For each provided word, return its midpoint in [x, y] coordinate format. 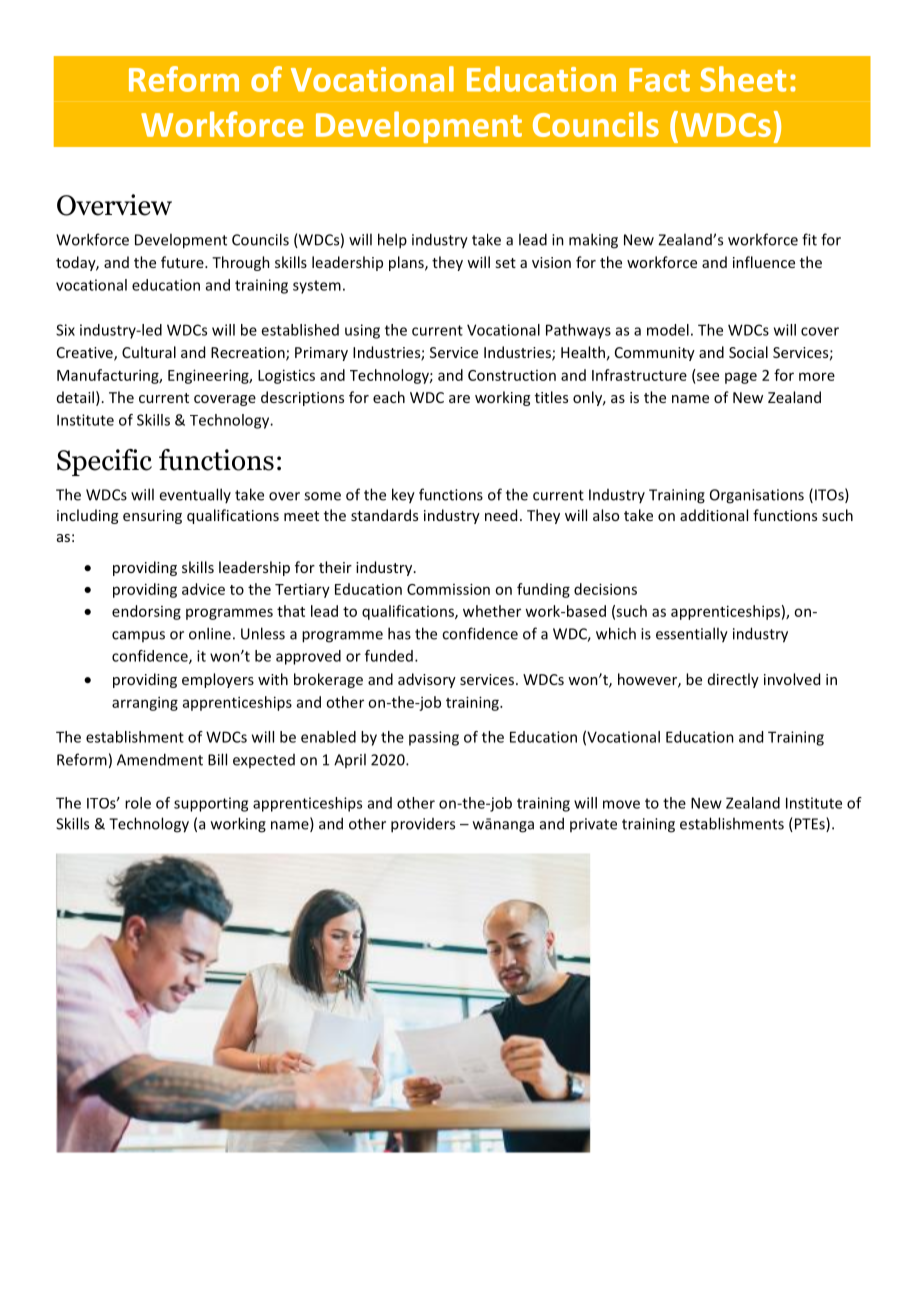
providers [423, 825]
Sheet [743, 79]
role [138, 803]
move [621, 804]
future [183, 262]
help [392, 241]
